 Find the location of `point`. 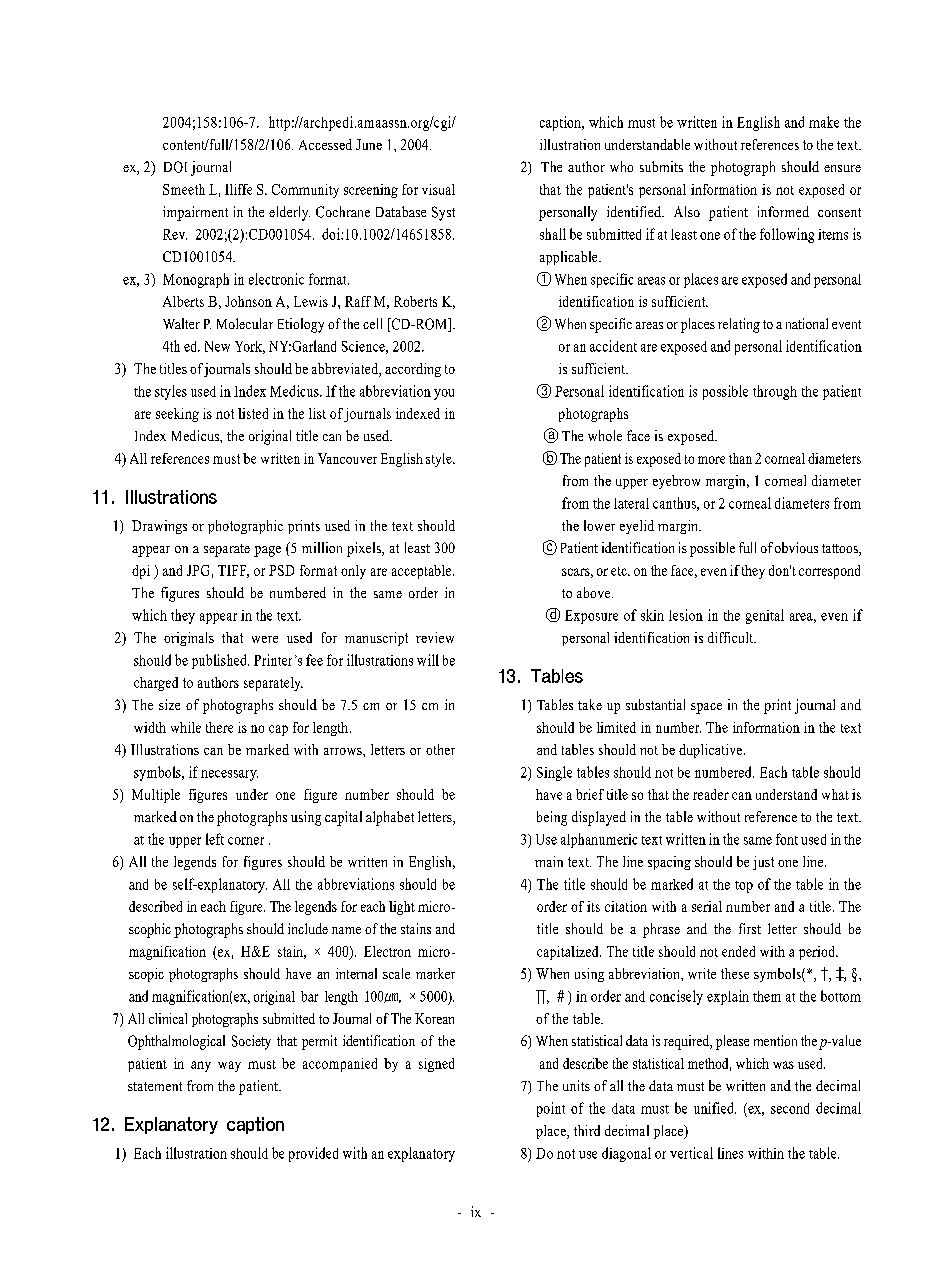

point is located at coordinates (551, 1109).
